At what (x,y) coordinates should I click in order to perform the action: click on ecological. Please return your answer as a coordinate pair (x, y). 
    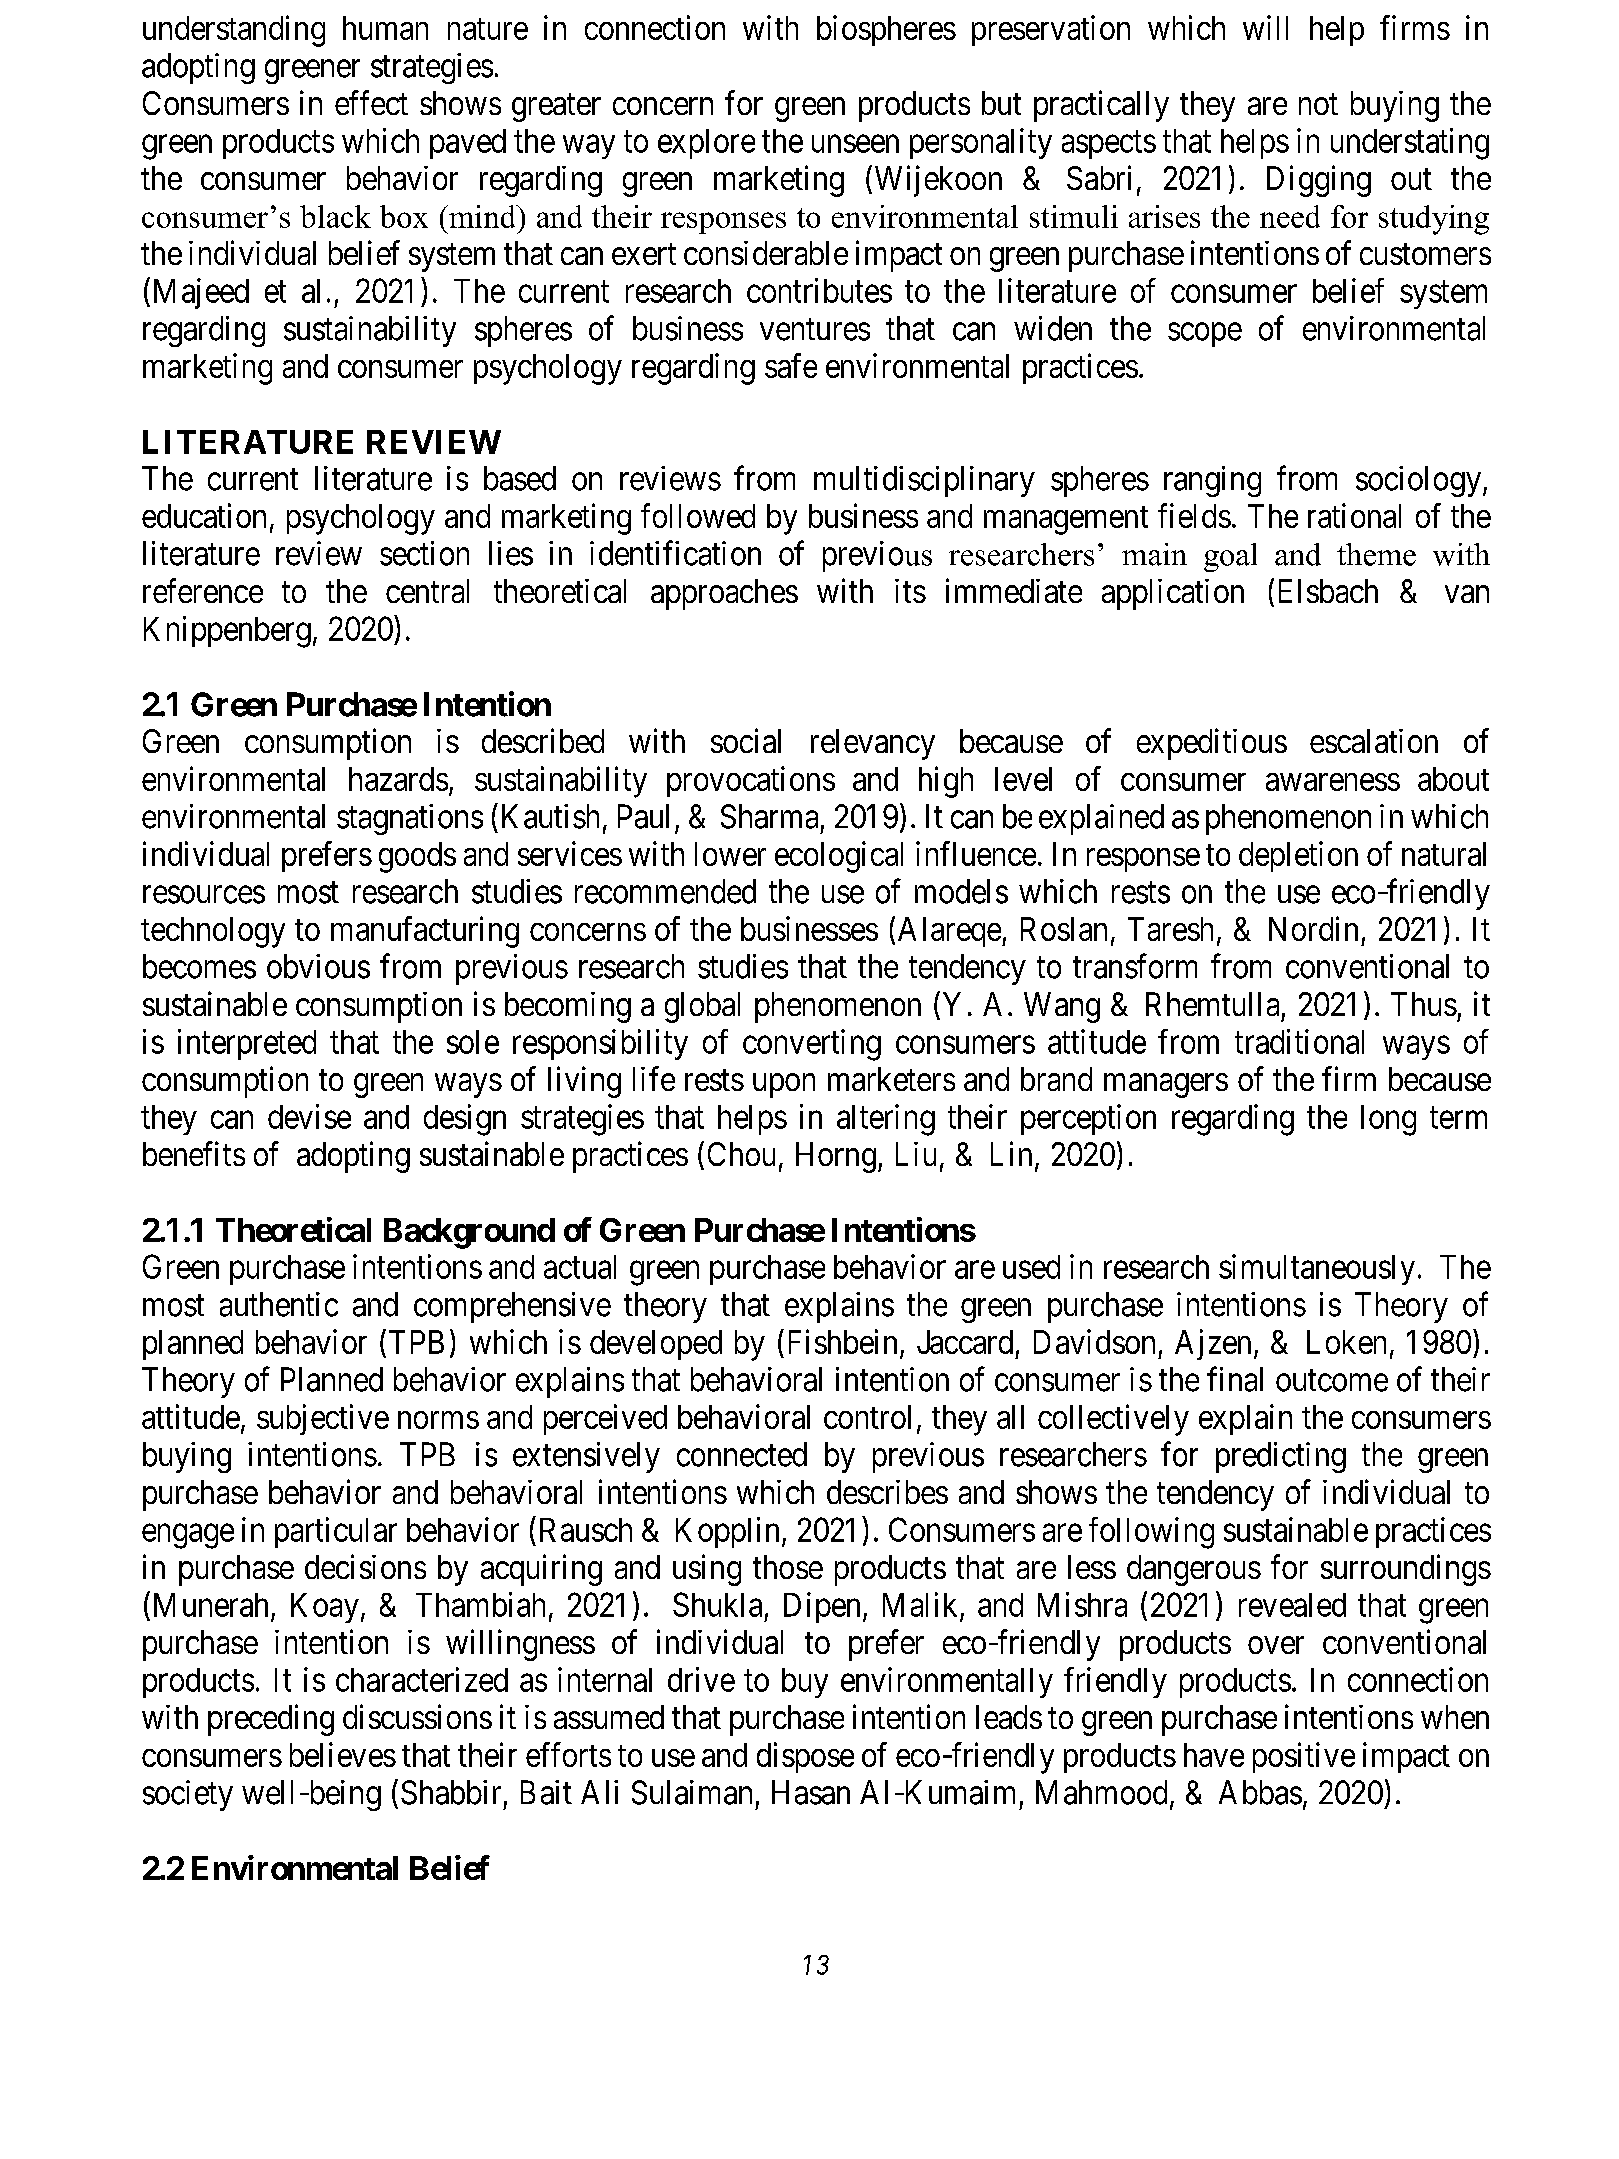
    Looking at the image, I should click on (839, 857).
